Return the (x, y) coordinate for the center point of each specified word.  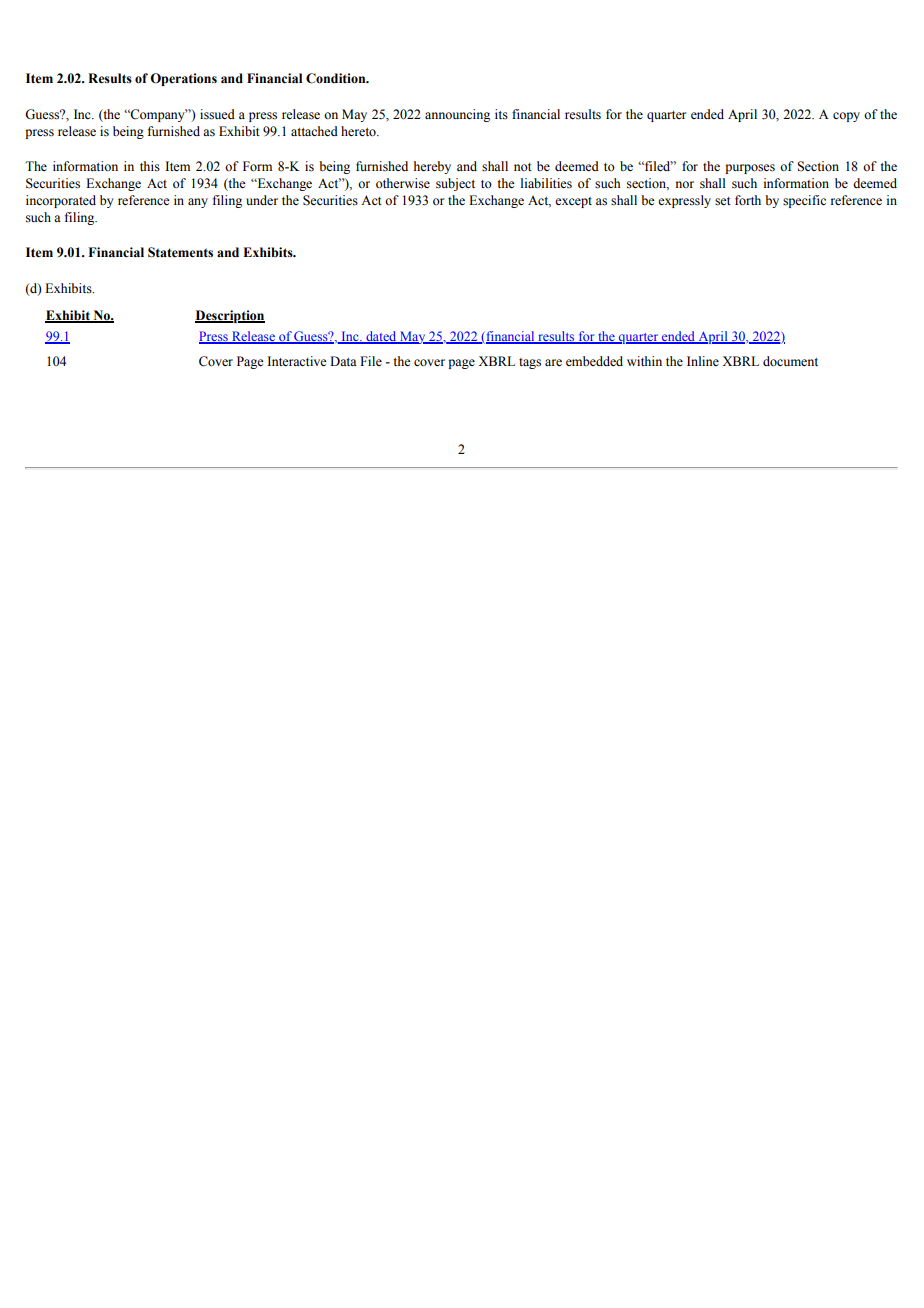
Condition (337, 78)
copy (846, 117)
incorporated (61, 201)
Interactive (297, 361)
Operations (183, 79)
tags (530, 363)
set (723, 201)
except (573, 202)
